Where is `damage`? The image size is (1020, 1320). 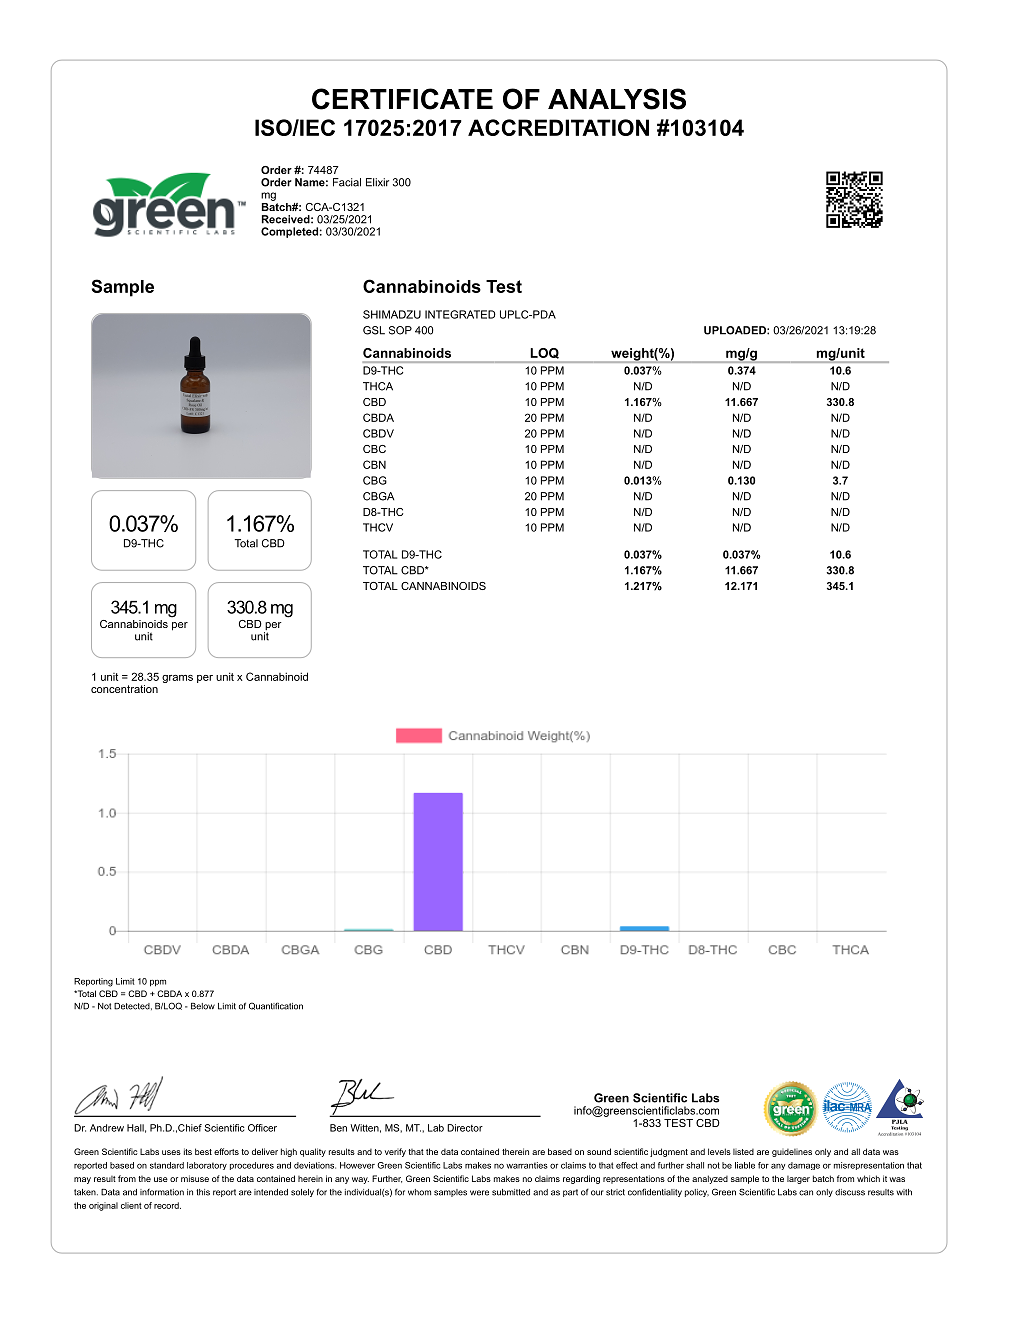 damage is located at coordinates (804, 1166).
